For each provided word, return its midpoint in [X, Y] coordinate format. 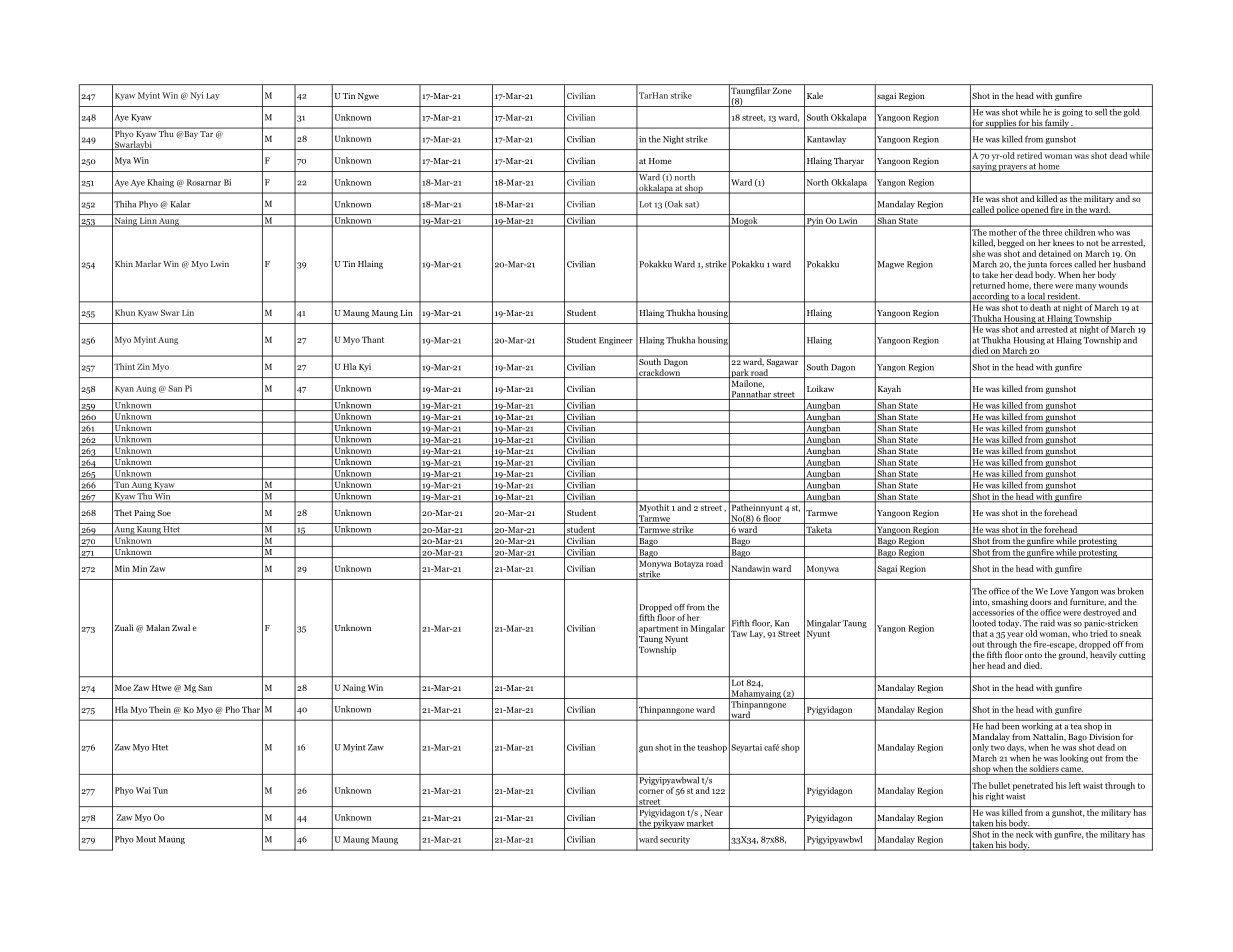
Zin [143, 366]
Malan [158, 627]
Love [1059, 591]
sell [1101, 111]
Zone [782, 90]
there [1043, 285]
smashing [1010, 602]
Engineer [616, 341]
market [700, 823]
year [1015, 635]
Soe [164, 513]
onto [1033, 655]
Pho [232, 709]
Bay [190, 135]
